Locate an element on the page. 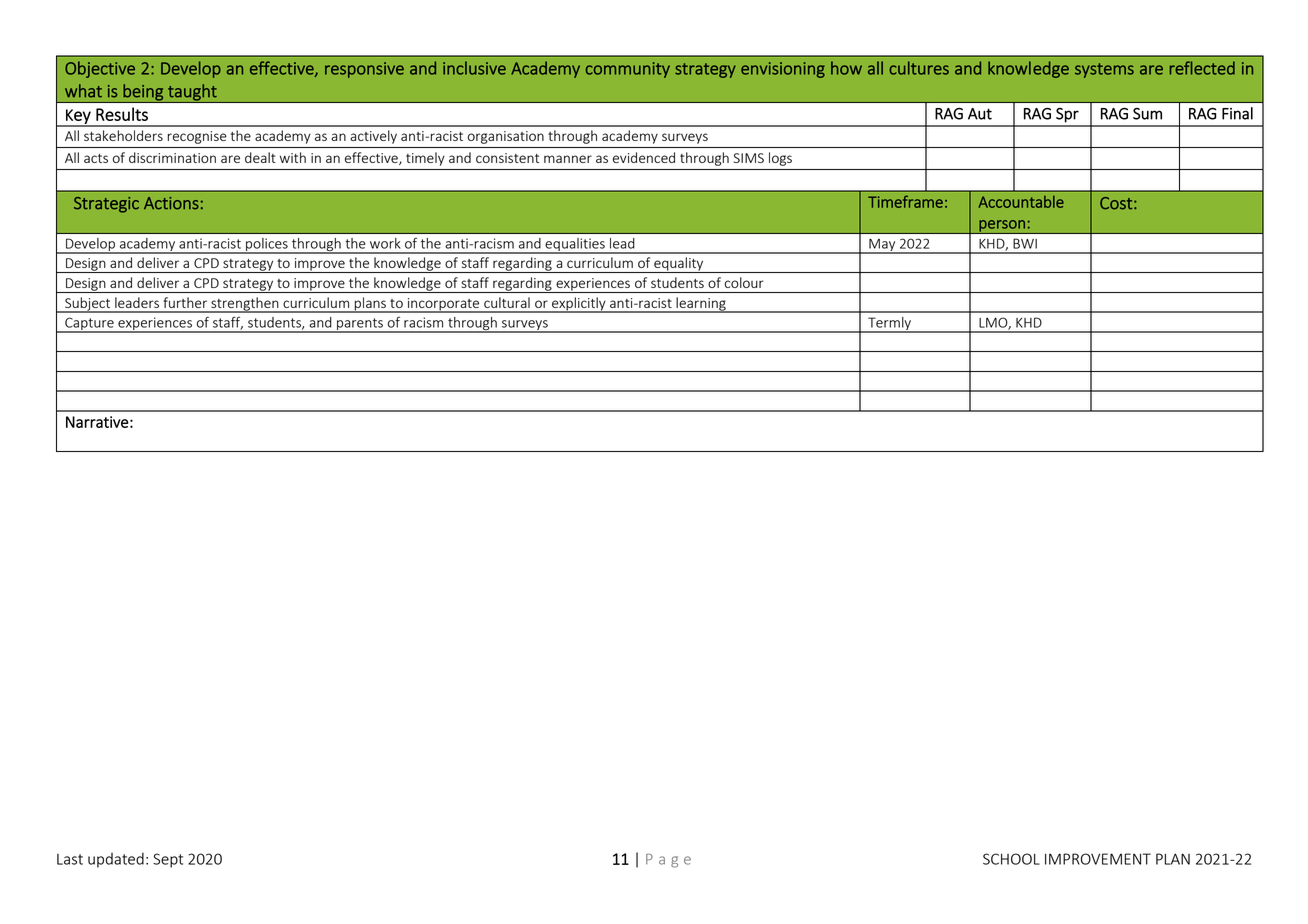 Image resolution: width=1308 pixels, height=924 pixels. SCHOOL is located at coordinates (1011, 859).
